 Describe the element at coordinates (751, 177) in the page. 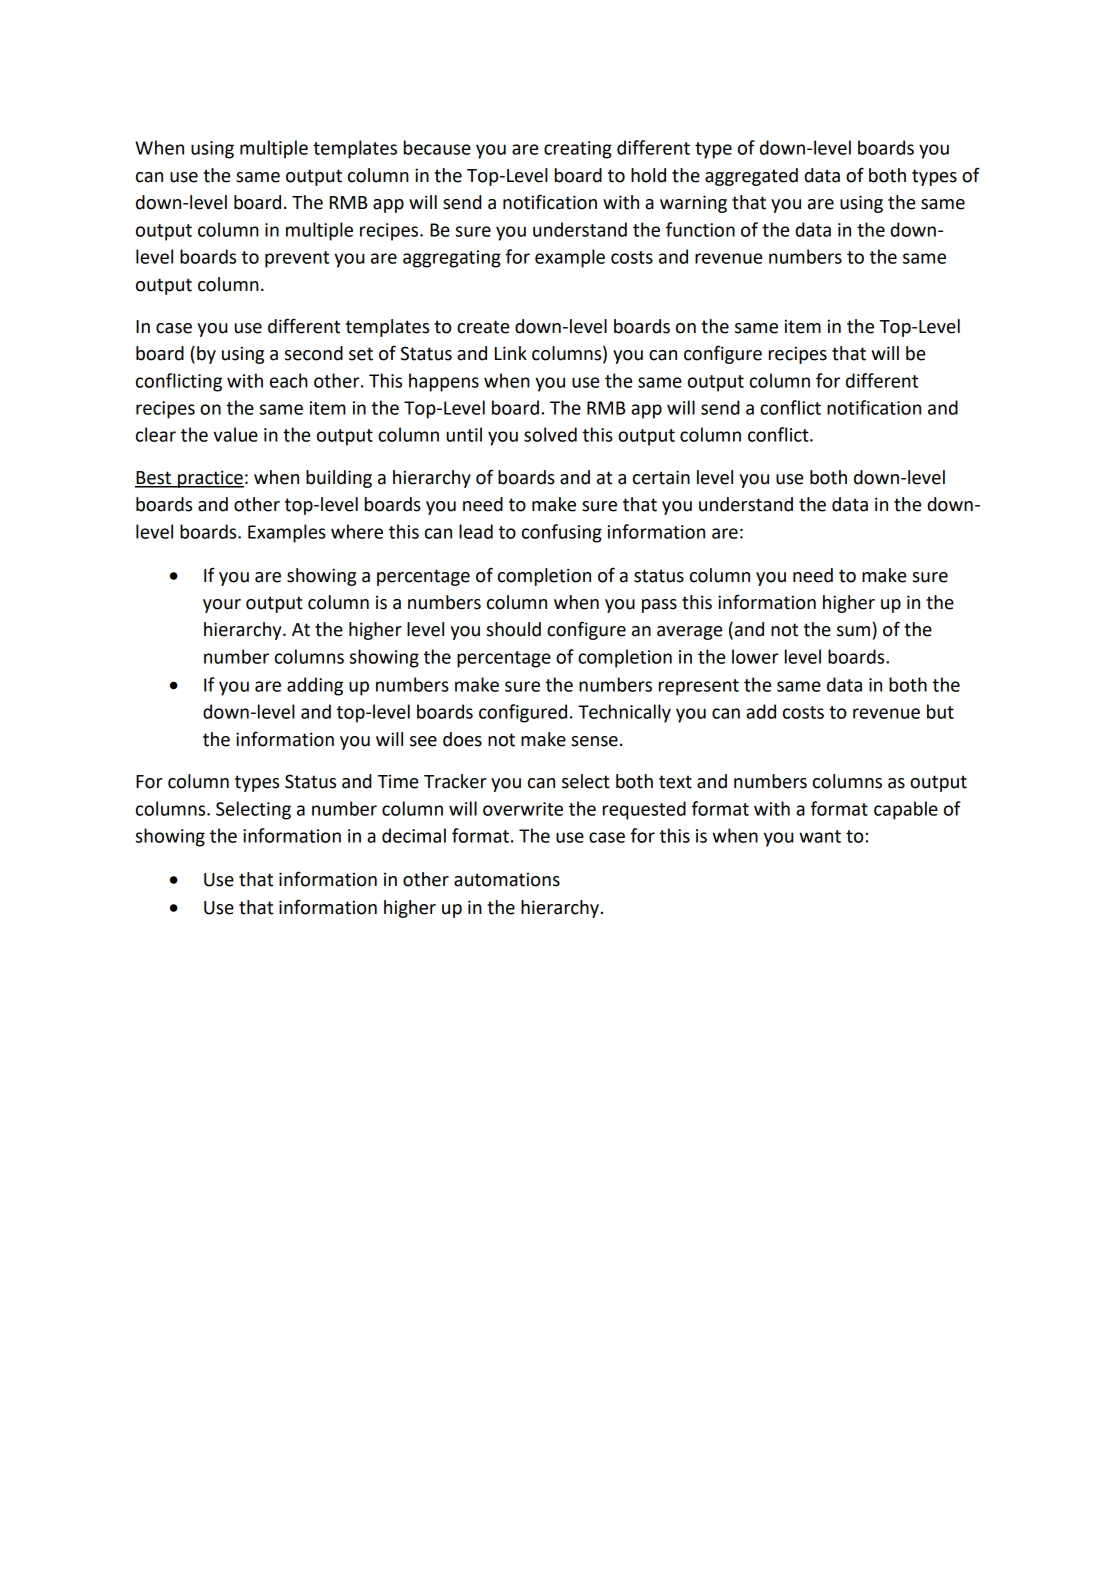

I see `aggregated` at that location.
